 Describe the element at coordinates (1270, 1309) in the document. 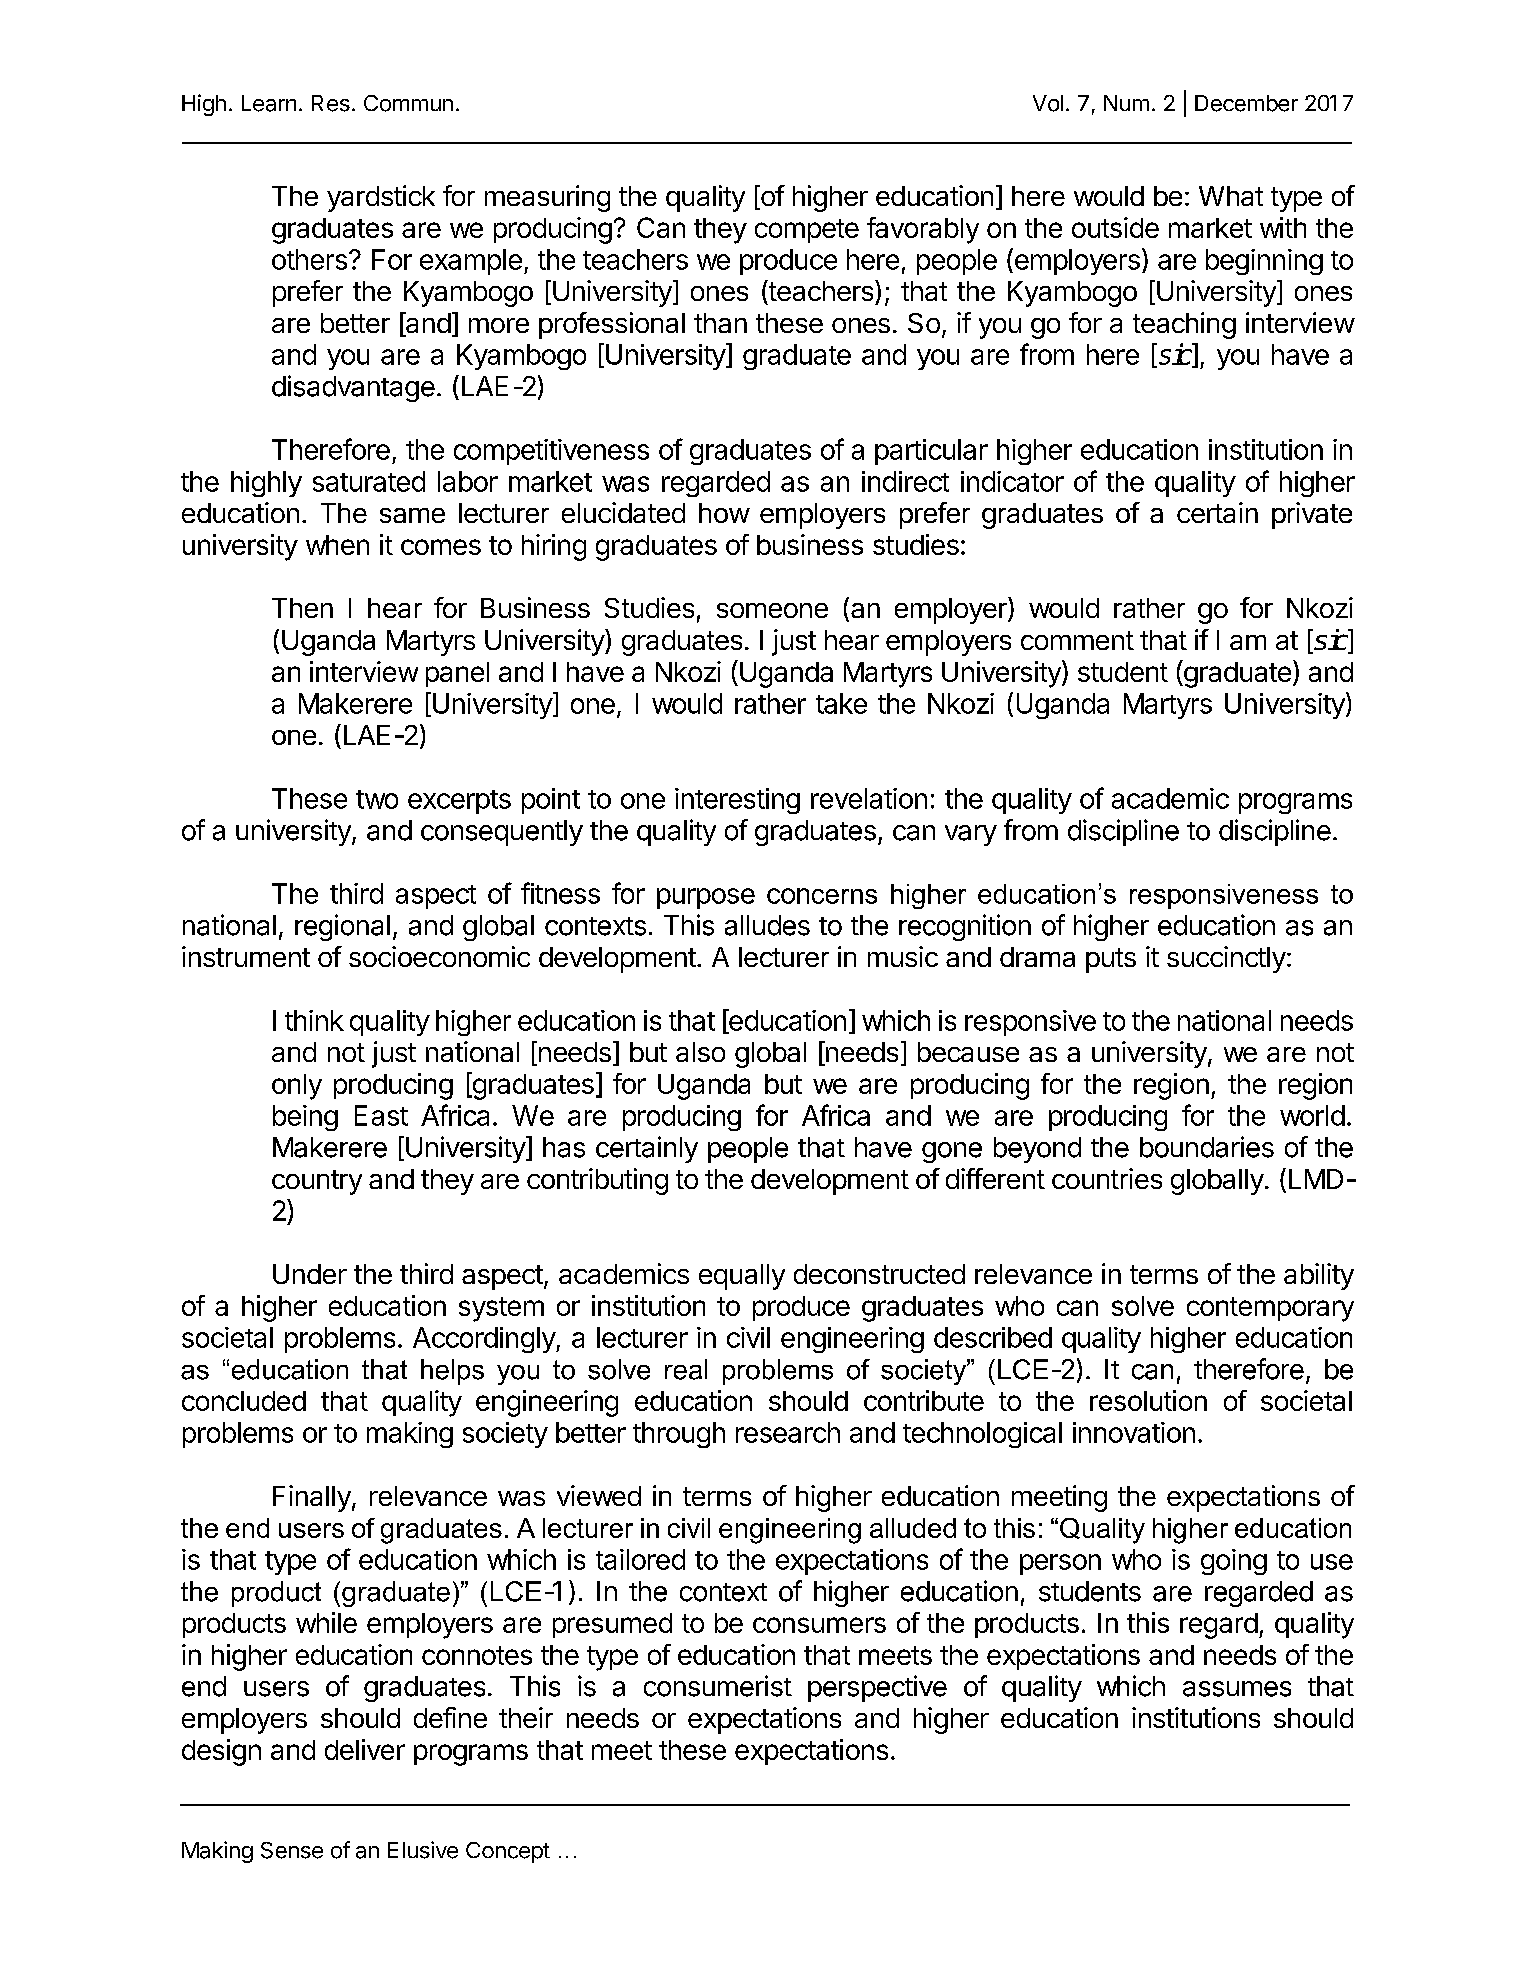

I see `contemporary` at that location.
